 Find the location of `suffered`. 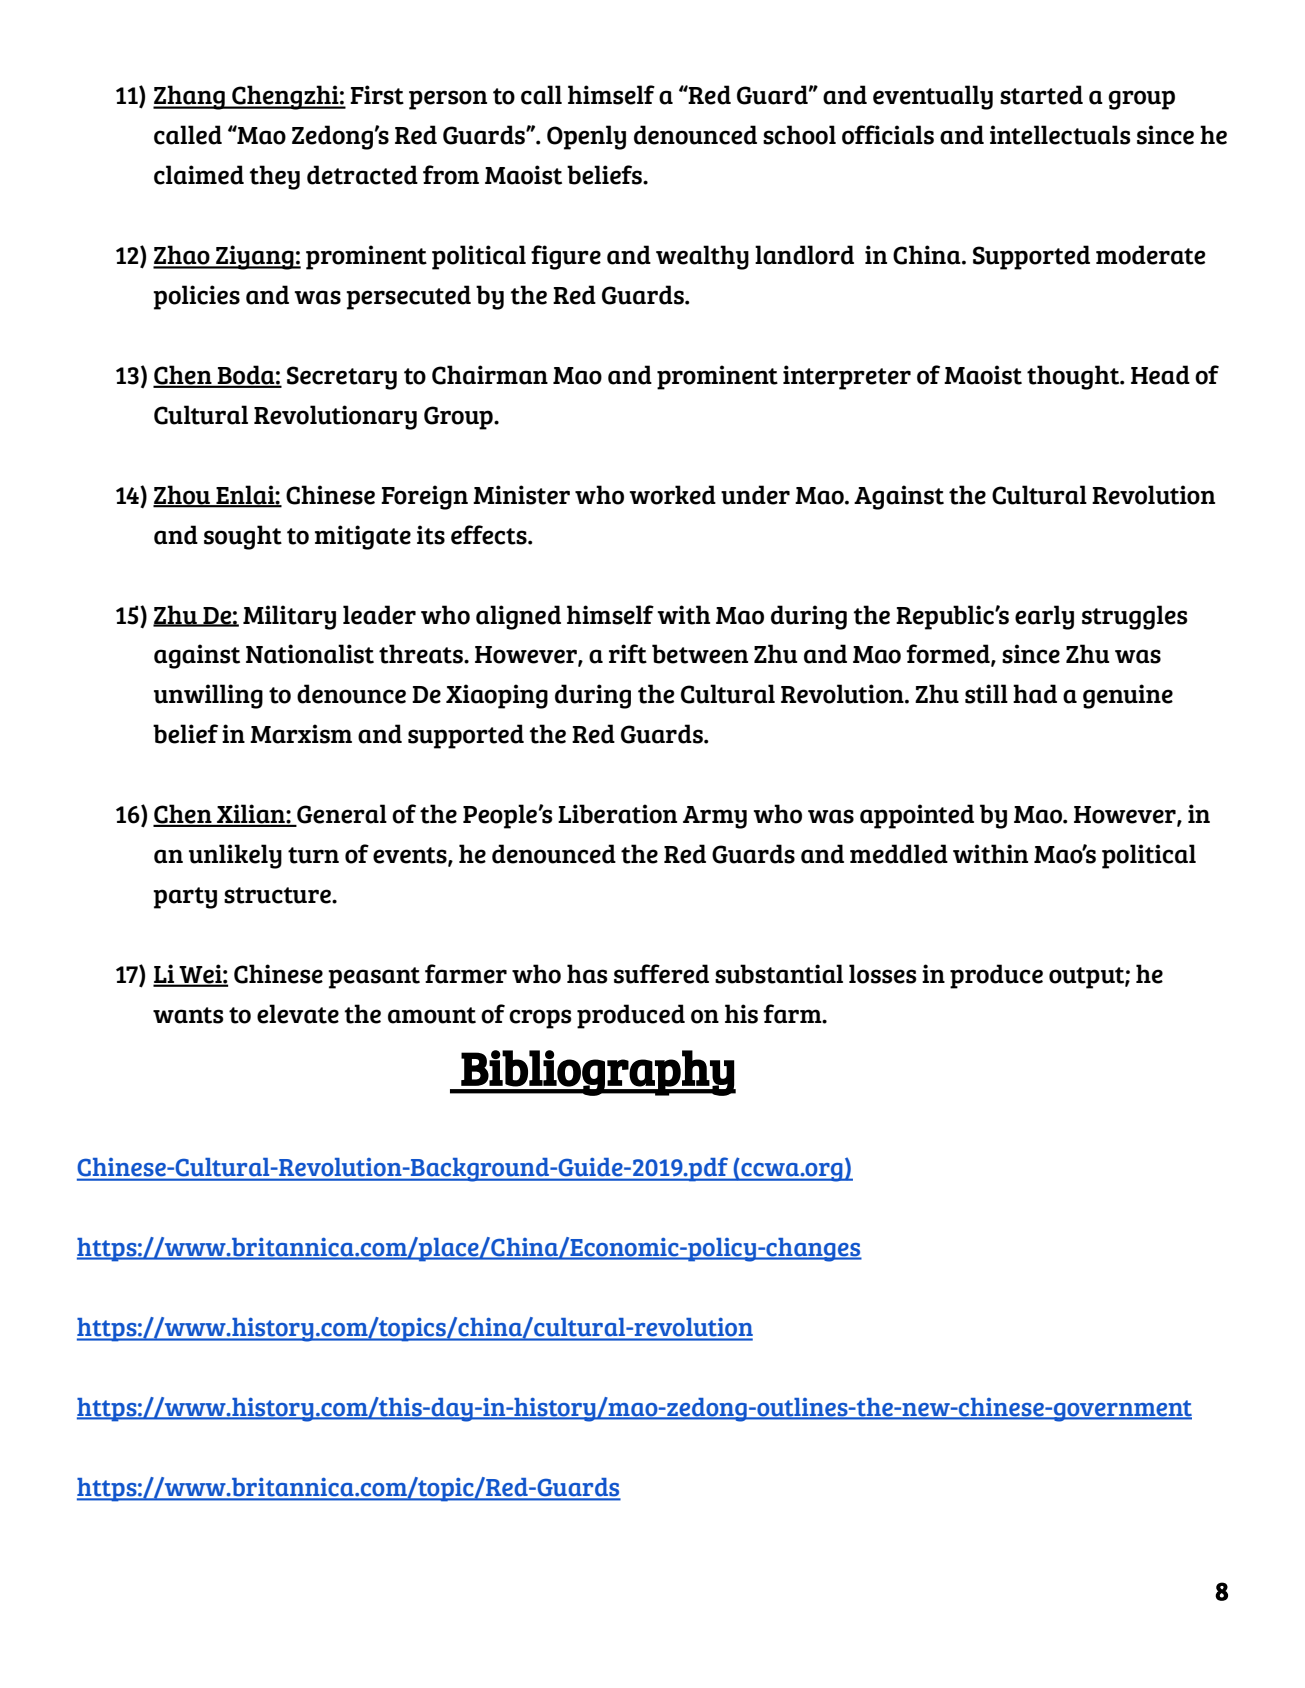

suffered is located at coordinates (661, 974).
